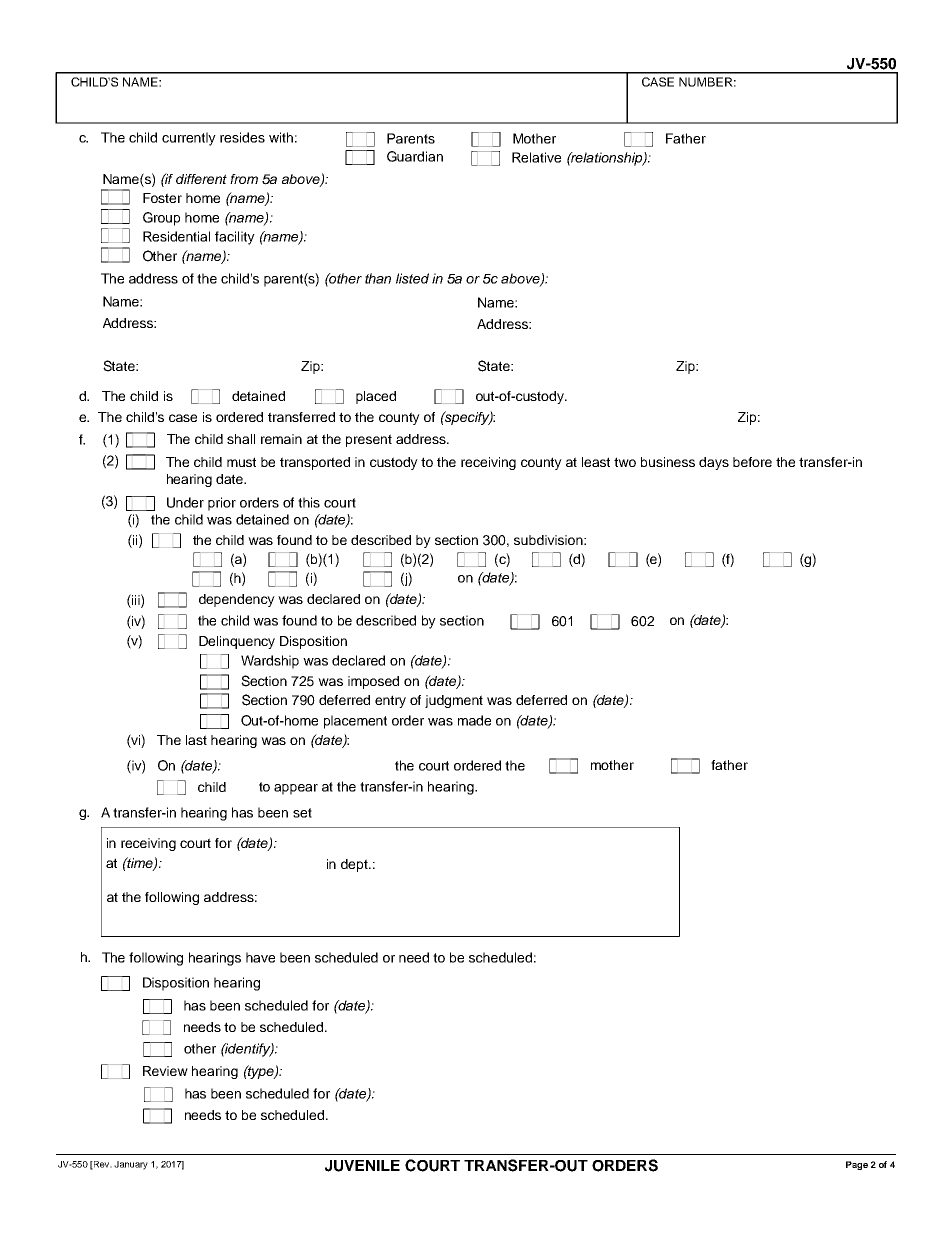 The image size is (952, 1233). Describe the element at coordinates (857, 1165) in the screenshot. I see `Page` at that location.
